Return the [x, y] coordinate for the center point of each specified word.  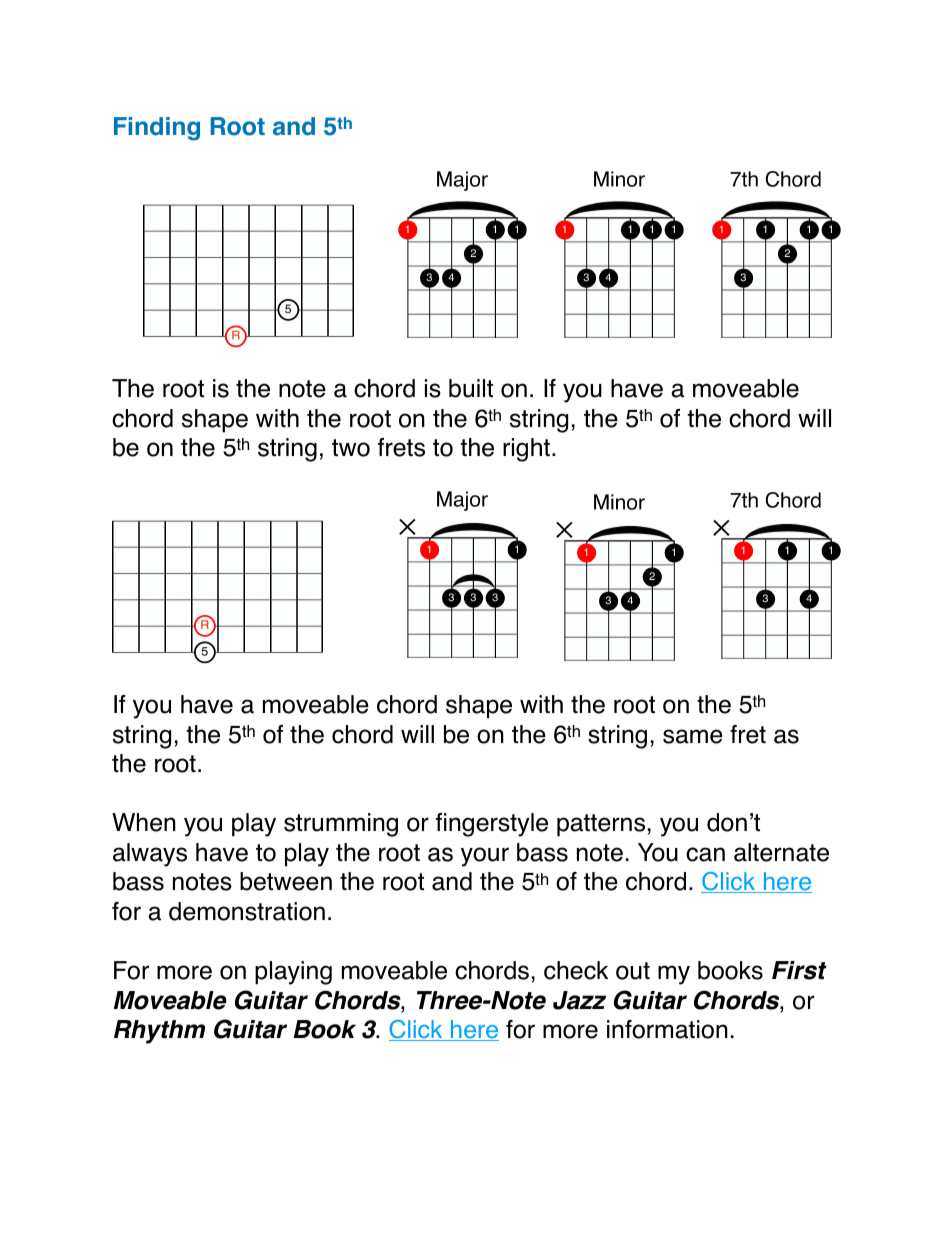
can [705, 854]
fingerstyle [492, 825]
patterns [601, 825]
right [526, 450]
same [693, 736]
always [150, 855]
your [485, 857]
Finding [157, 129]
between [286, 881]
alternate [781, 852]
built [471, 388]
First [799, 970]
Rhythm [159, 1032]
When [144, 822]
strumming [341, 825]
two [351, 448]
